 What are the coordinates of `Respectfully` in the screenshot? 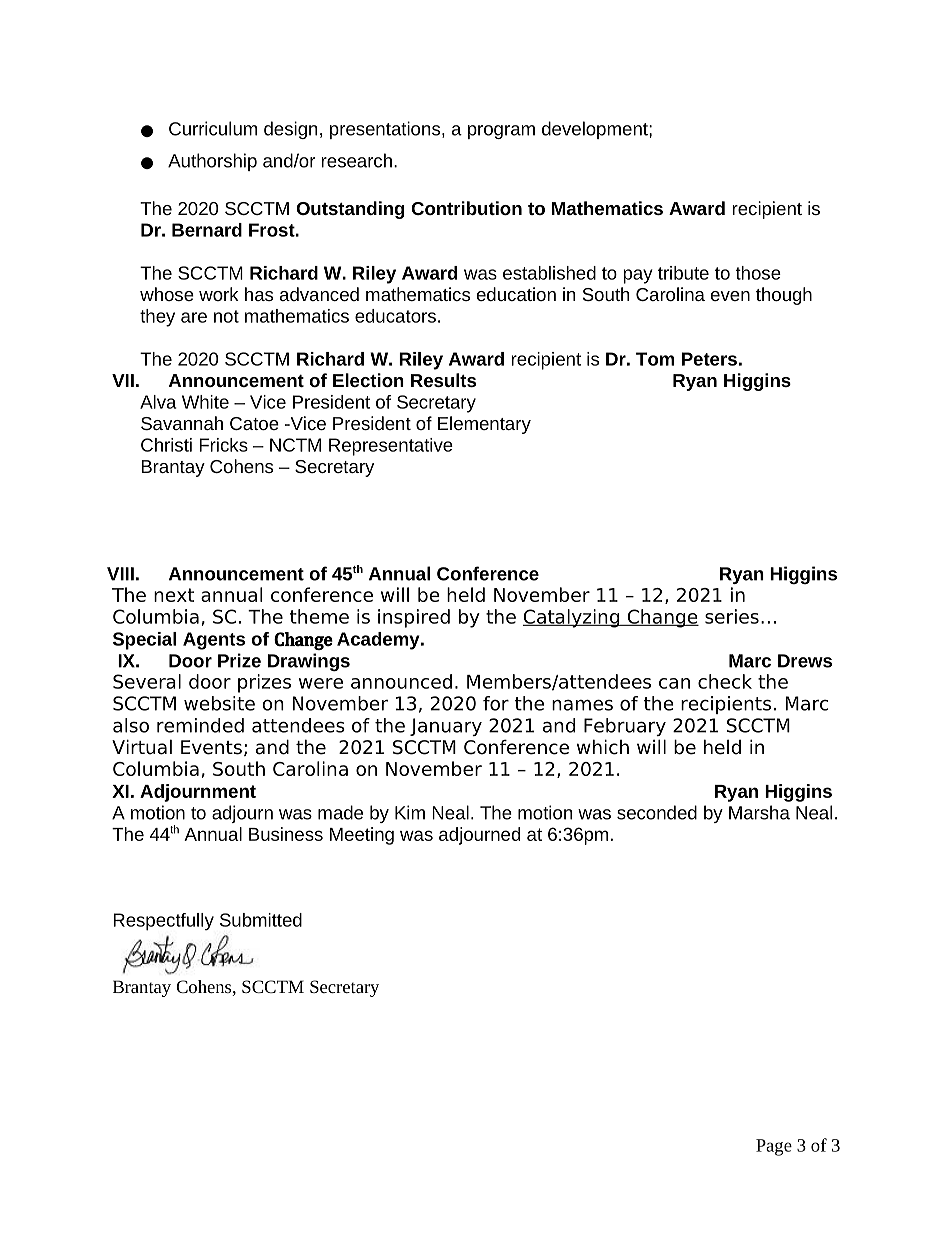 It's located at (163, 922).
